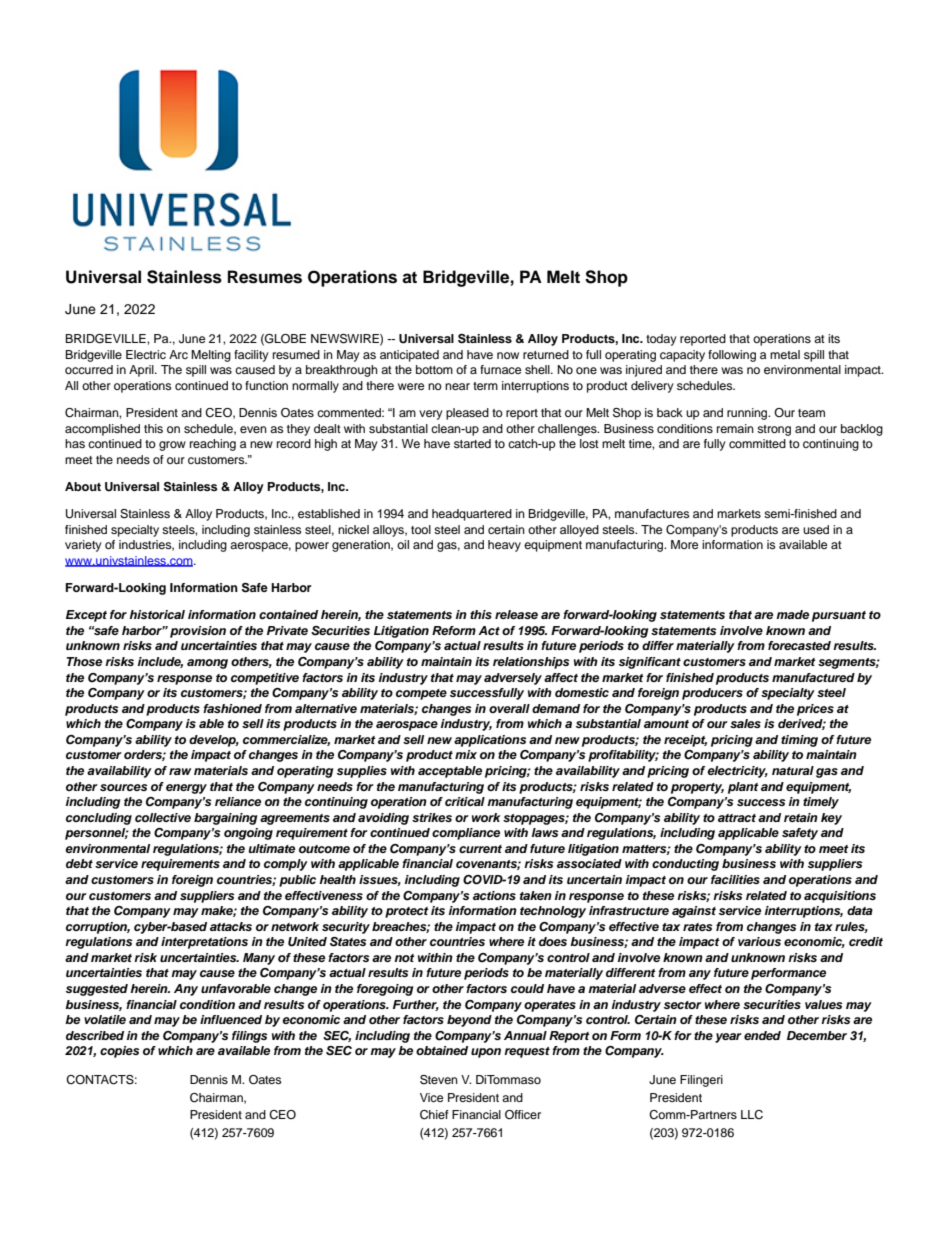 This screenshot has width=952, height=1233. Describe the element at coordinates (684, 544) in the screenshot. I see `More` at that location.
